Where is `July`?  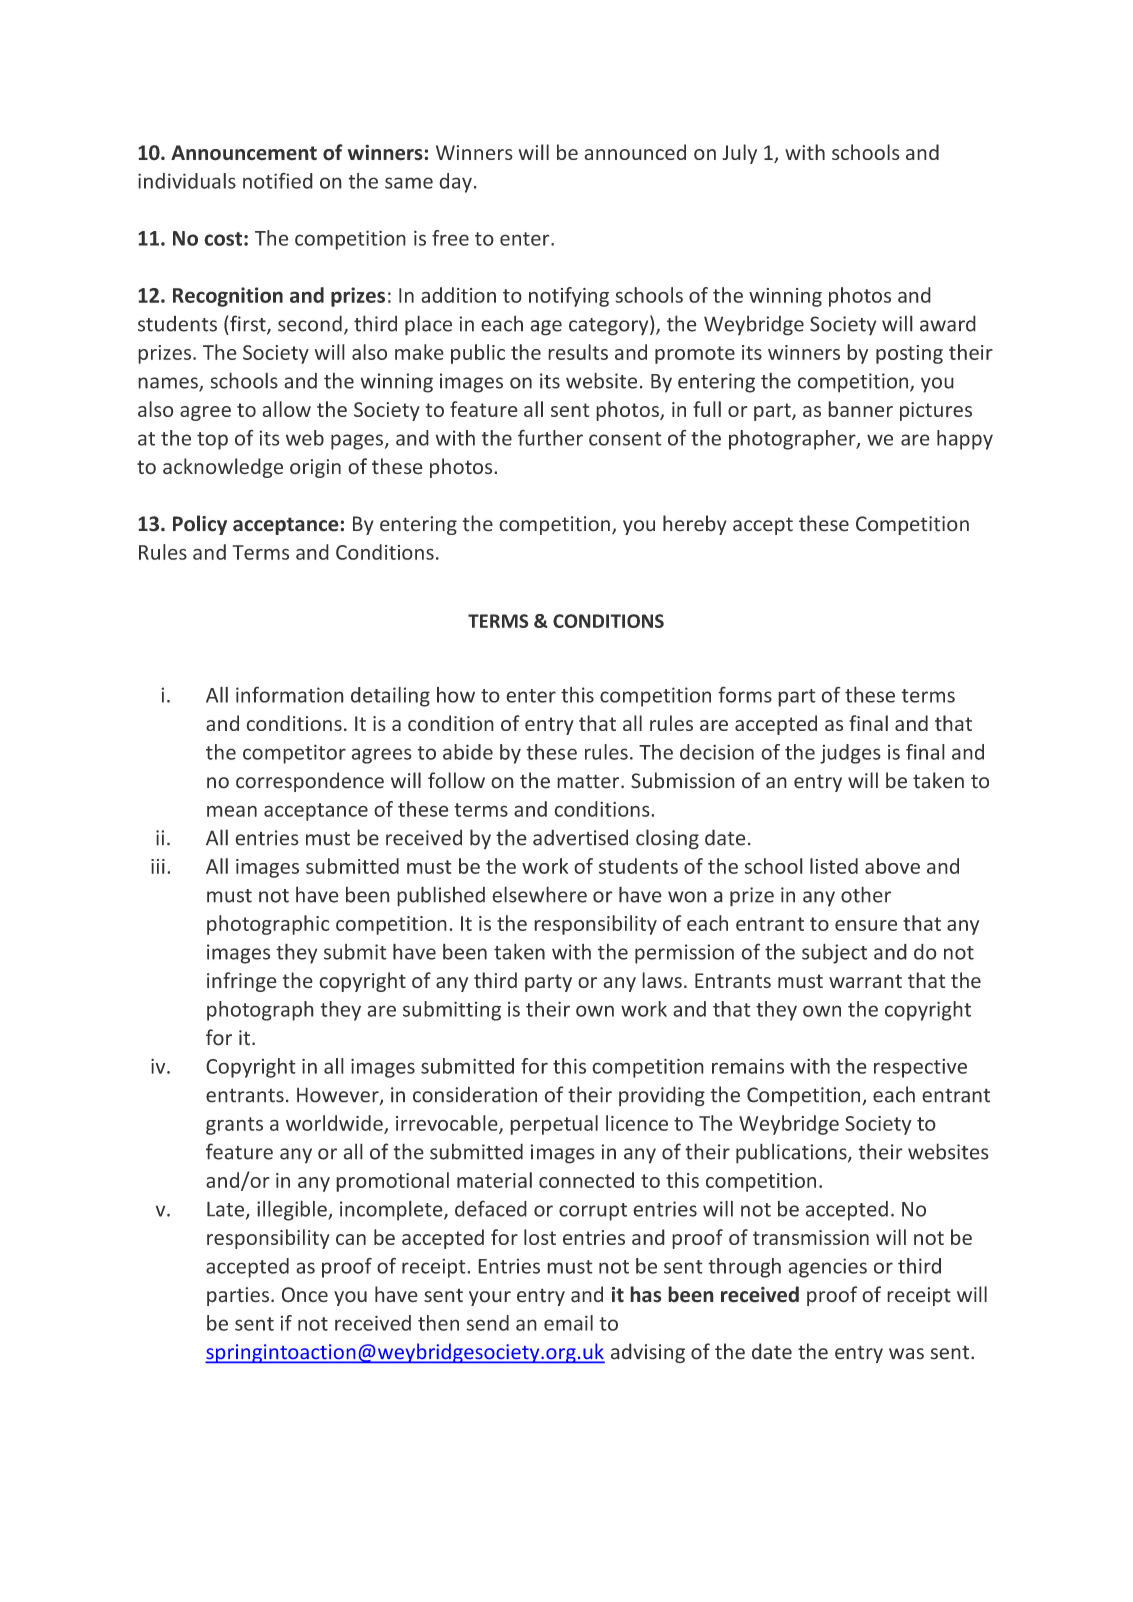 July is located at coordinates (739, 154).
